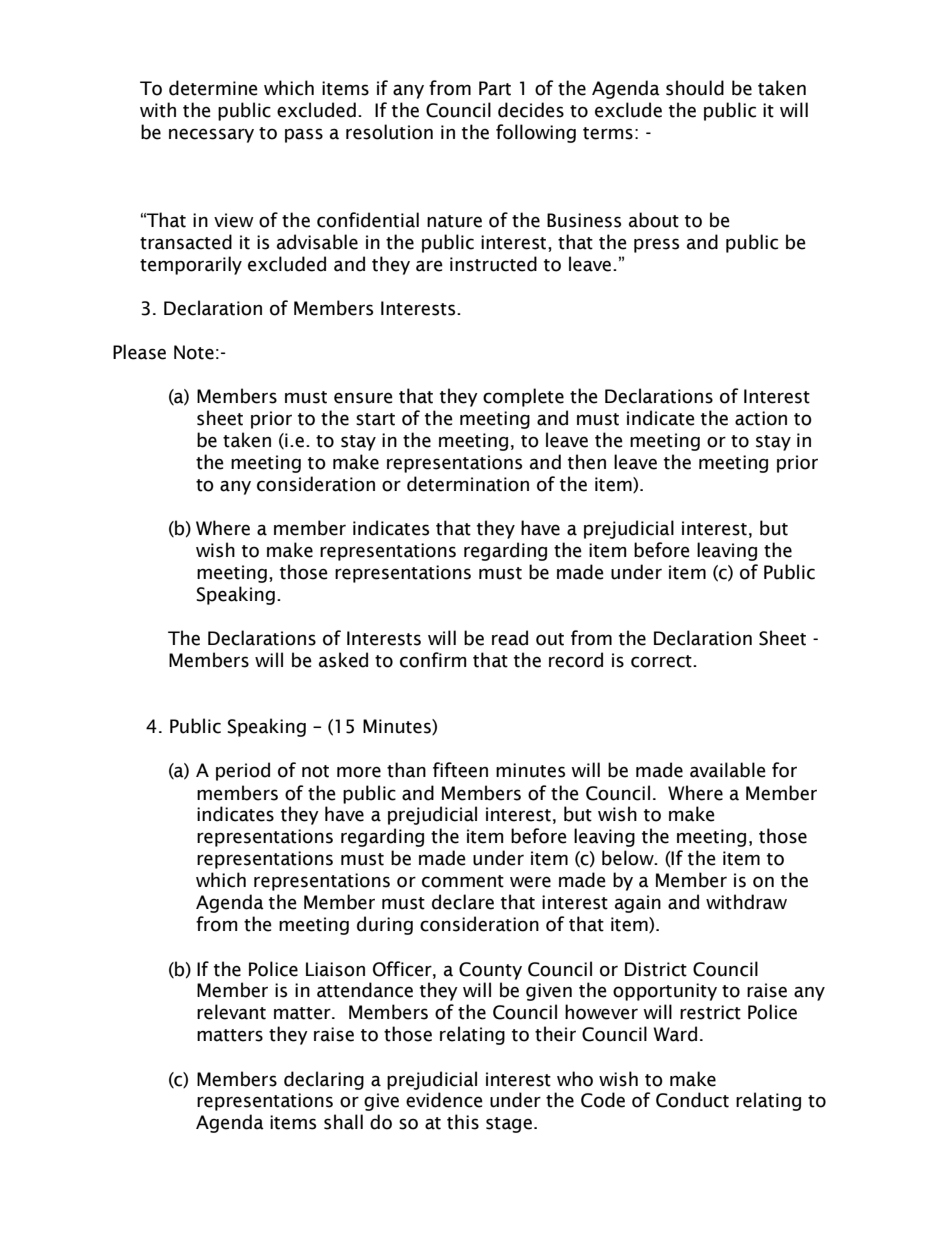 Image resolution: width=952 pixels, height=1233 pixels. Describe the element at coordinates (211, 135) in the screenshot. I see `necessary` at that location.
